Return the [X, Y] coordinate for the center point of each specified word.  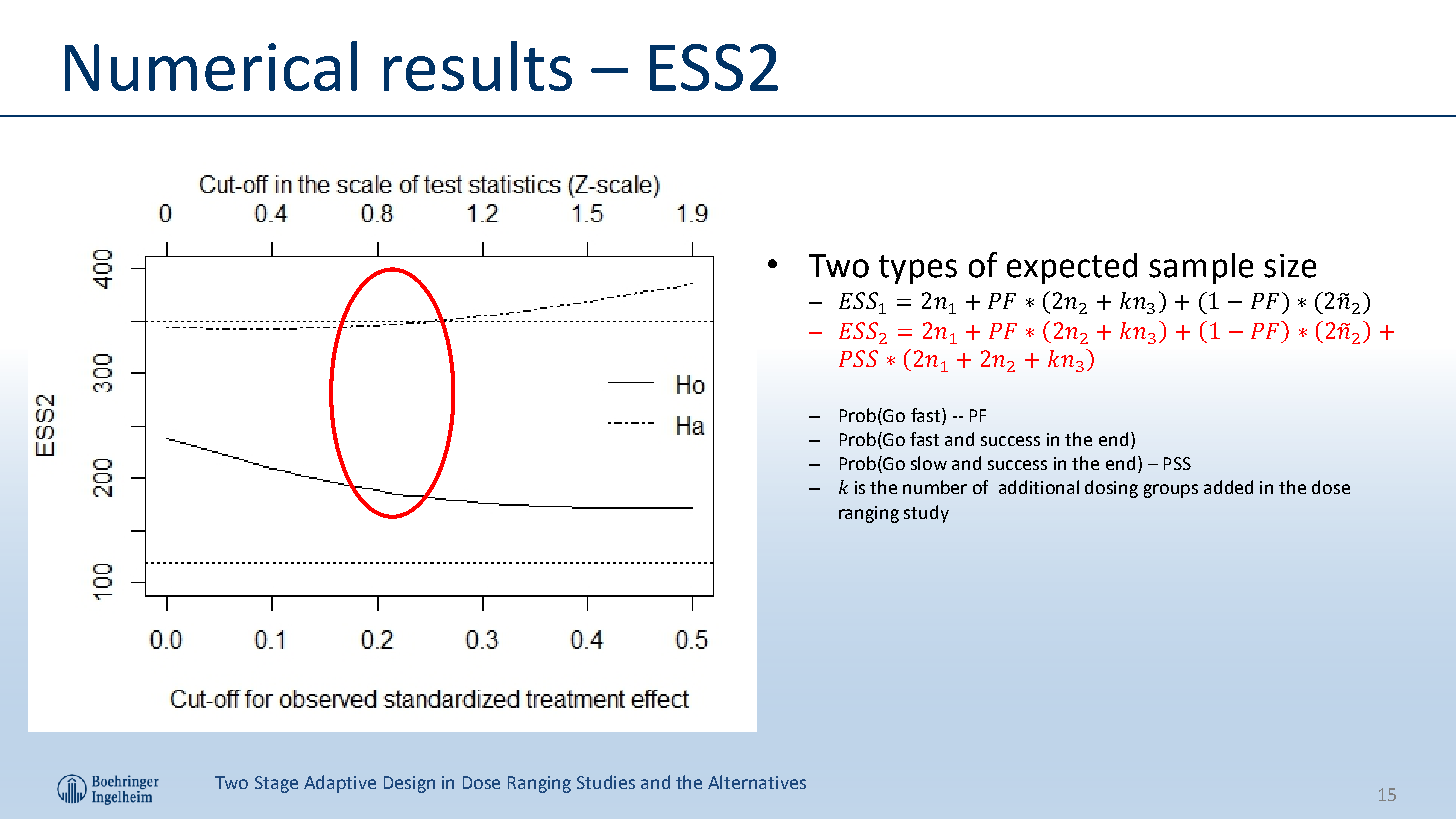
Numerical [211, 66]
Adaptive [340, 784]
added [1228, 487]
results [478, 66]
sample [1201, 268]
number [935, 487]
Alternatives [757, 782]
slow [929, 463]
